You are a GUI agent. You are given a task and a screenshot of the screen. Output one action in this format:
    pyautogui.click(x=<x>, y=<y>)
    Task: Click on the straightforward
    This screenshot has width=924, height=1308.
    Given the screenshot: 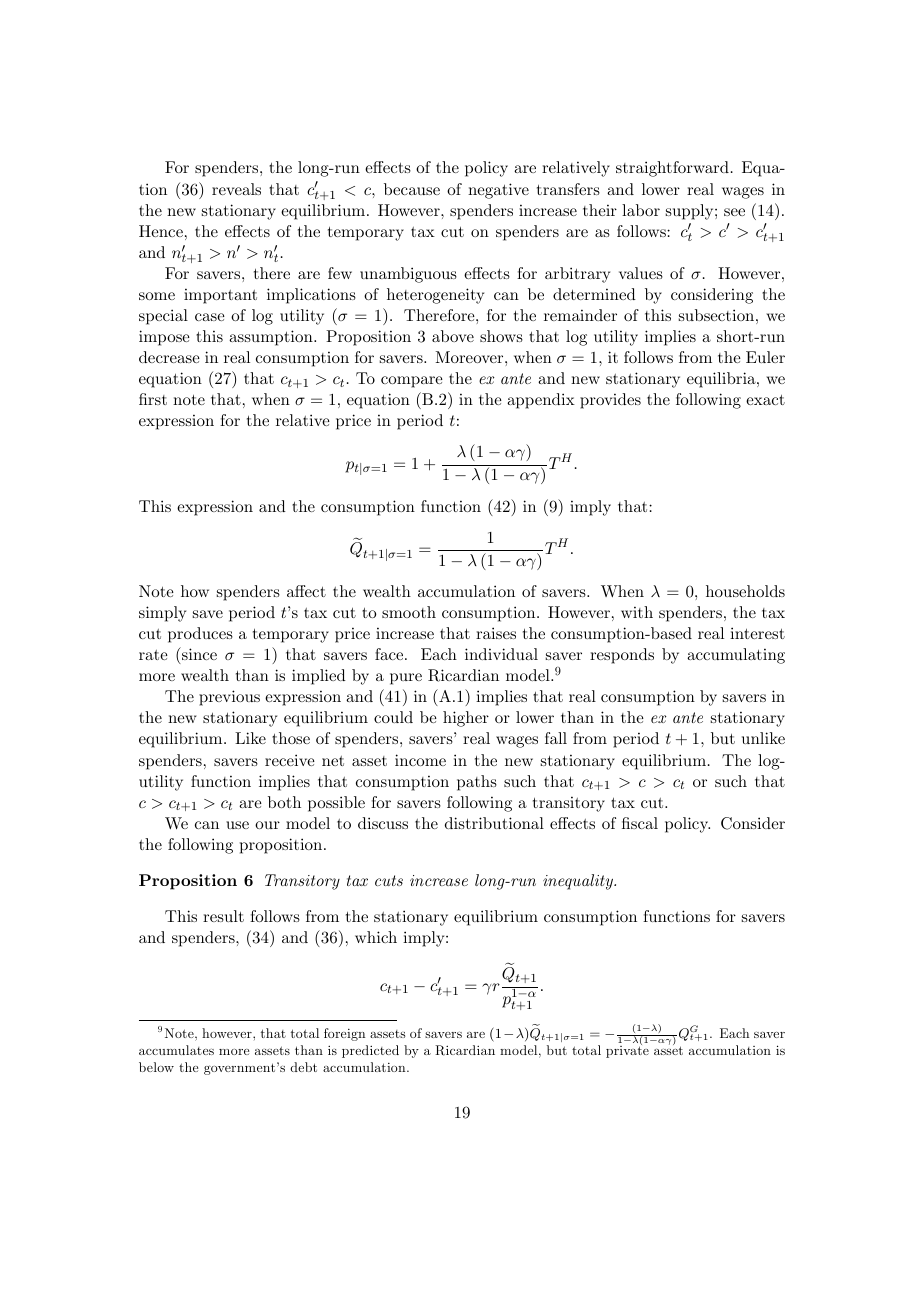 What is the action you would take?
    pyautogui.click(x=672, y=169)
